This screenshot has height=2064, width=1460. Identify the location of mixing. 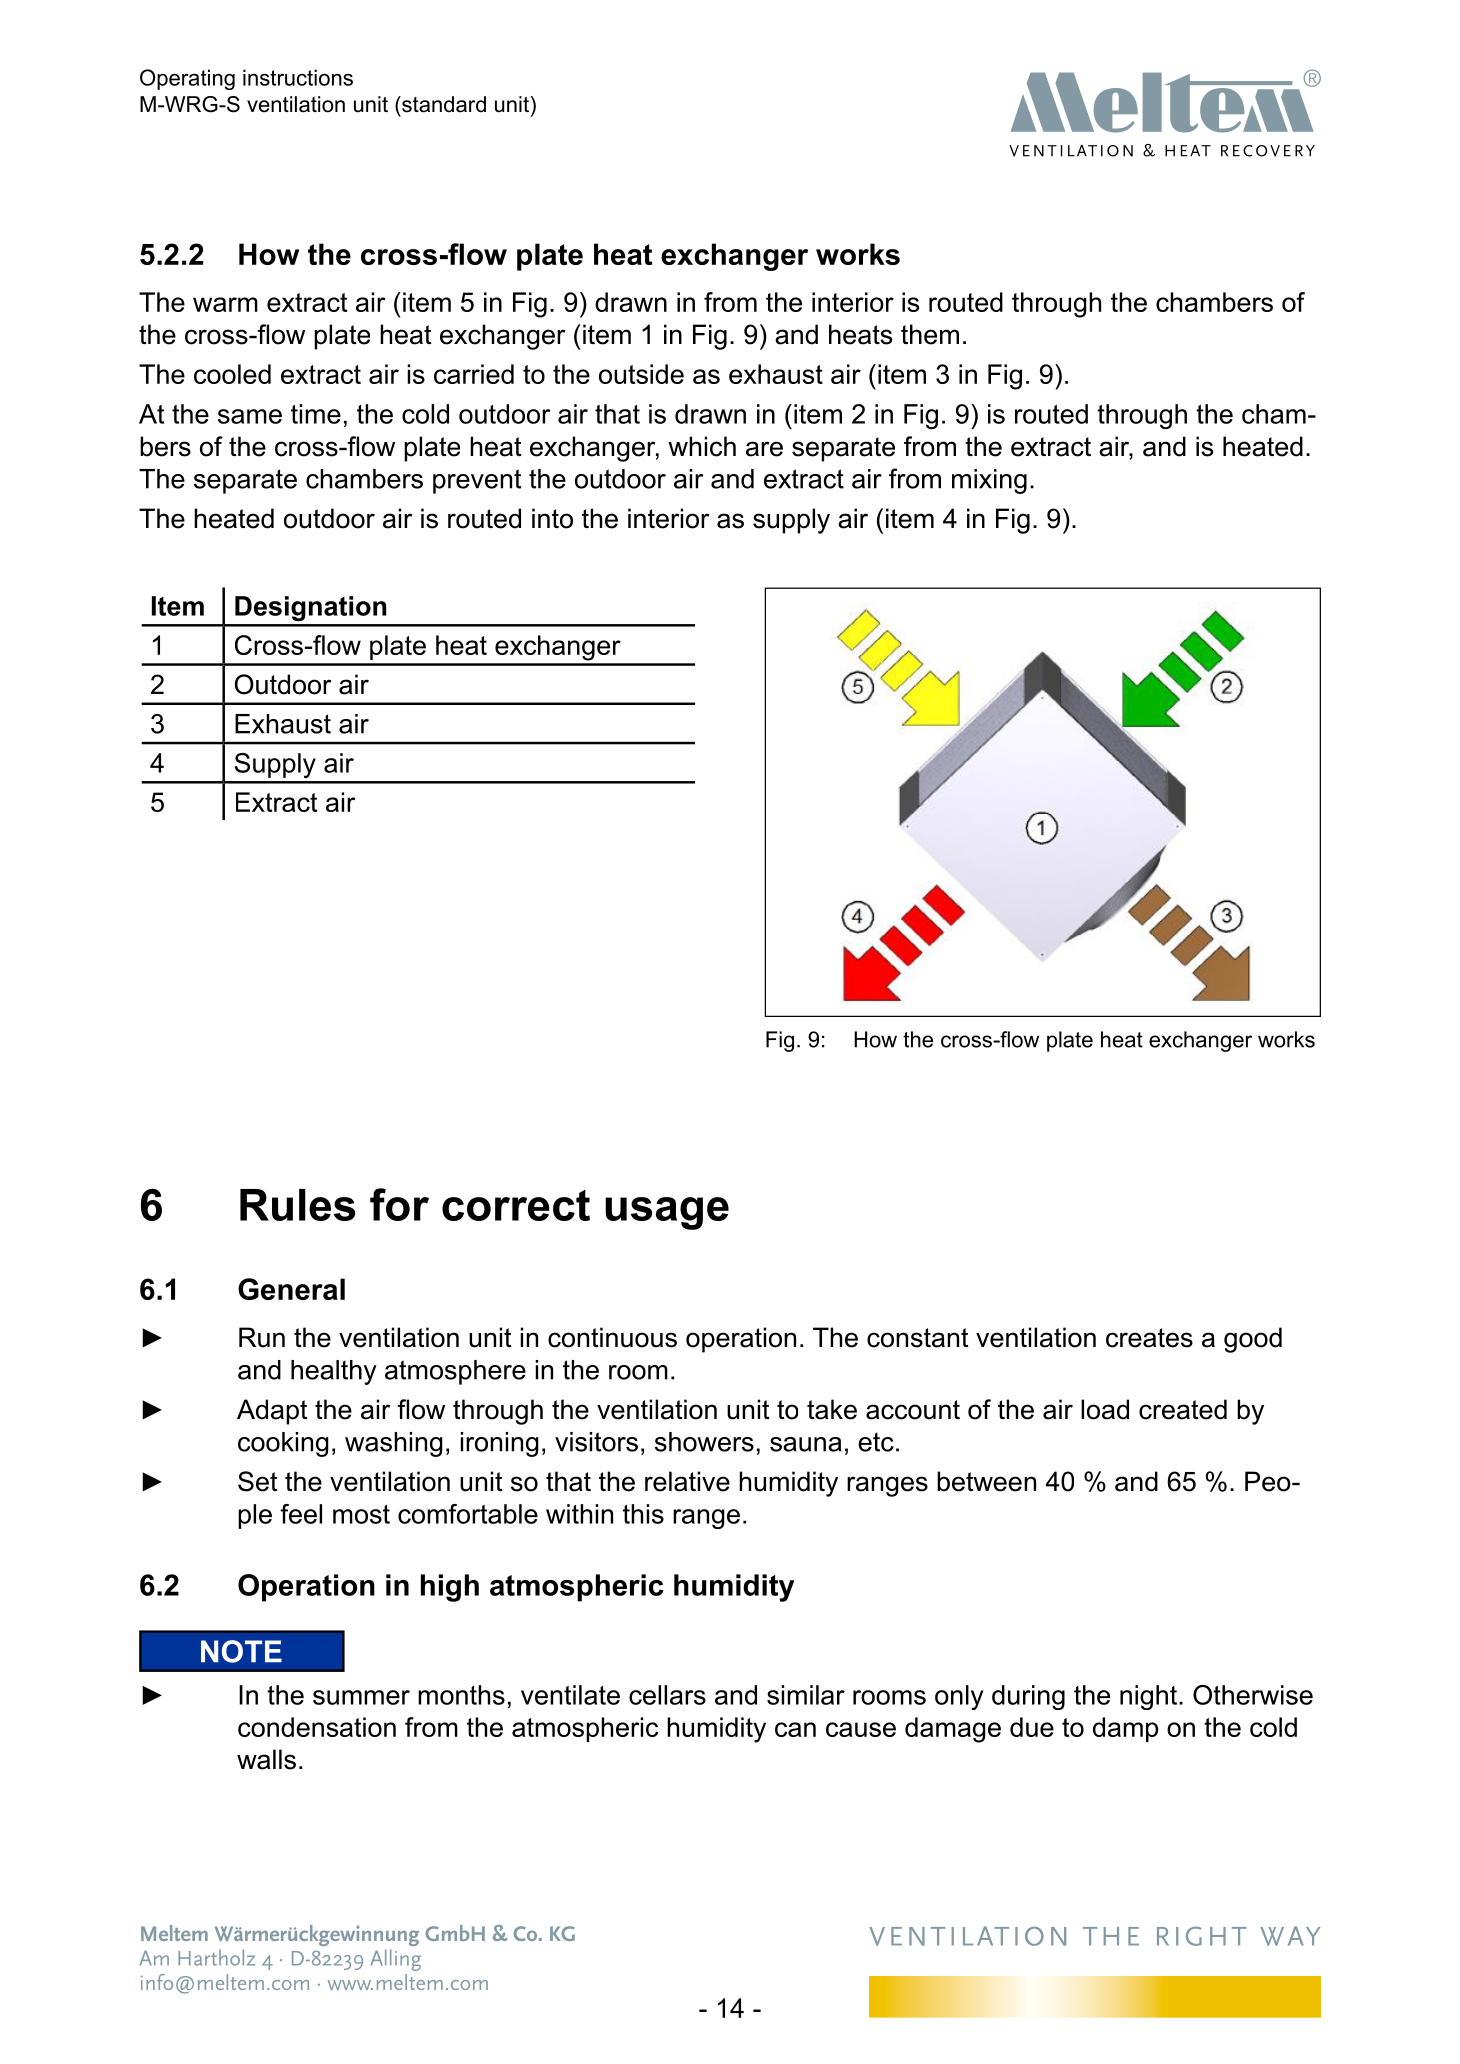
(989, 481).
